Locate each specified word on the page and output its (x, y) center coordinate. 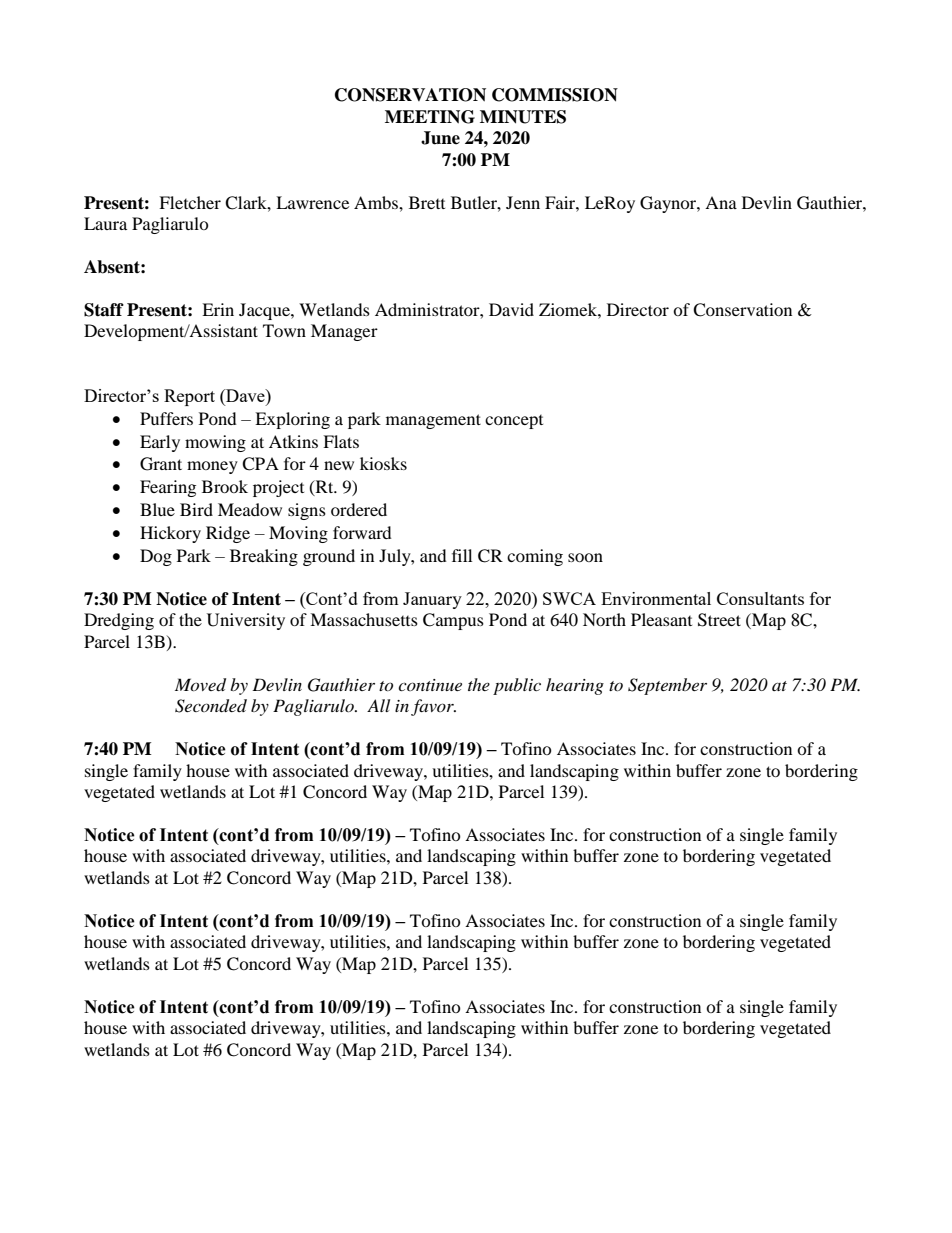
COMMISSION (555, 95)
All (378, 705)
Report (189, 397)
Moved (200, 685)
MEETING (430, 117)
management (433, 421)
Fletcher (190, 202)
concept (514, 422)
